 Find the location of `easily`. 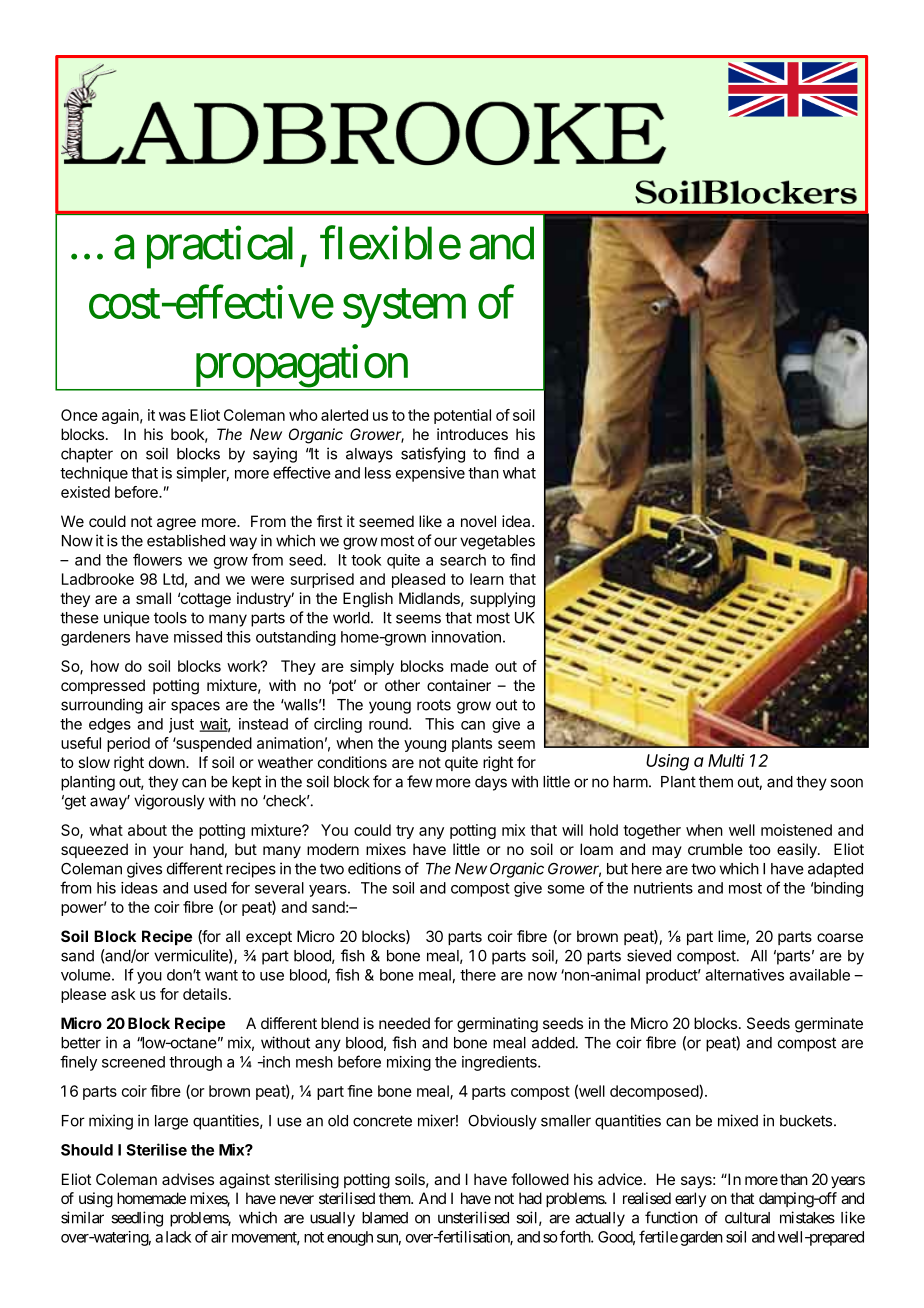

easily is located at coordinates (798, 851).
